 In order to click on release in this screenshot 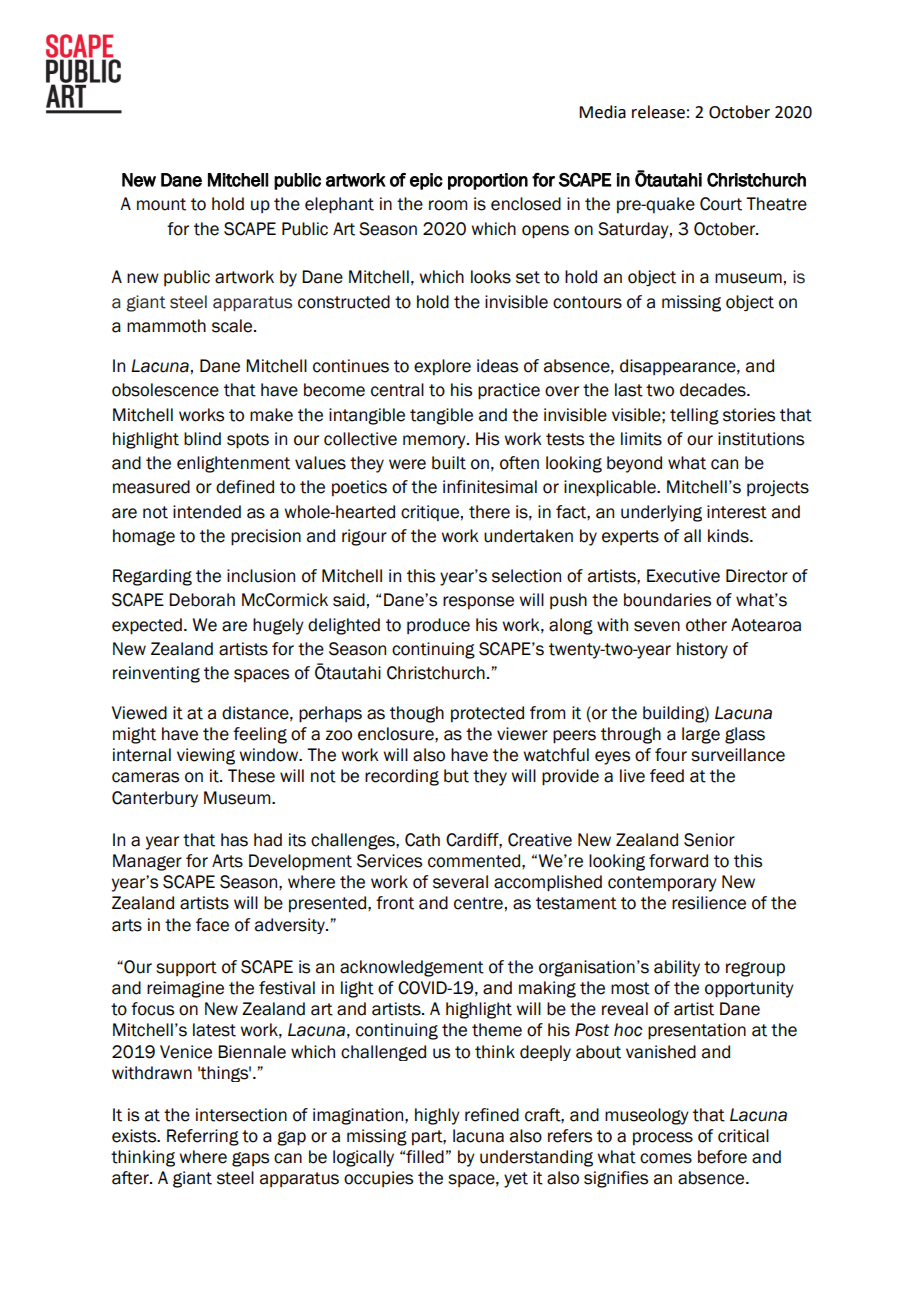, I will do `click(658, 112)`.
